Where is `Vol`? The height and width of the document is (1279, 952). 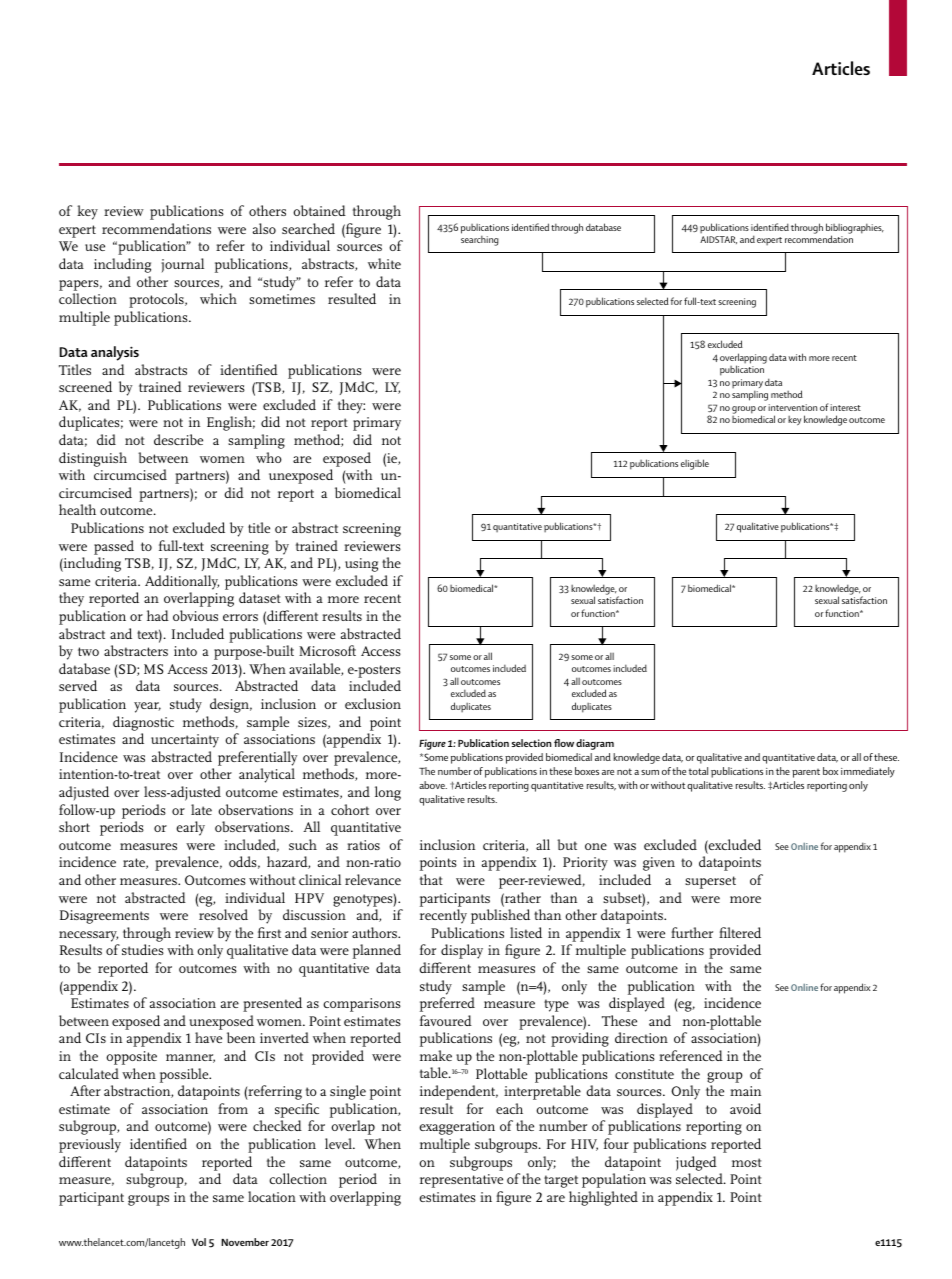
Vol is located at coordinates (199, 1242).
